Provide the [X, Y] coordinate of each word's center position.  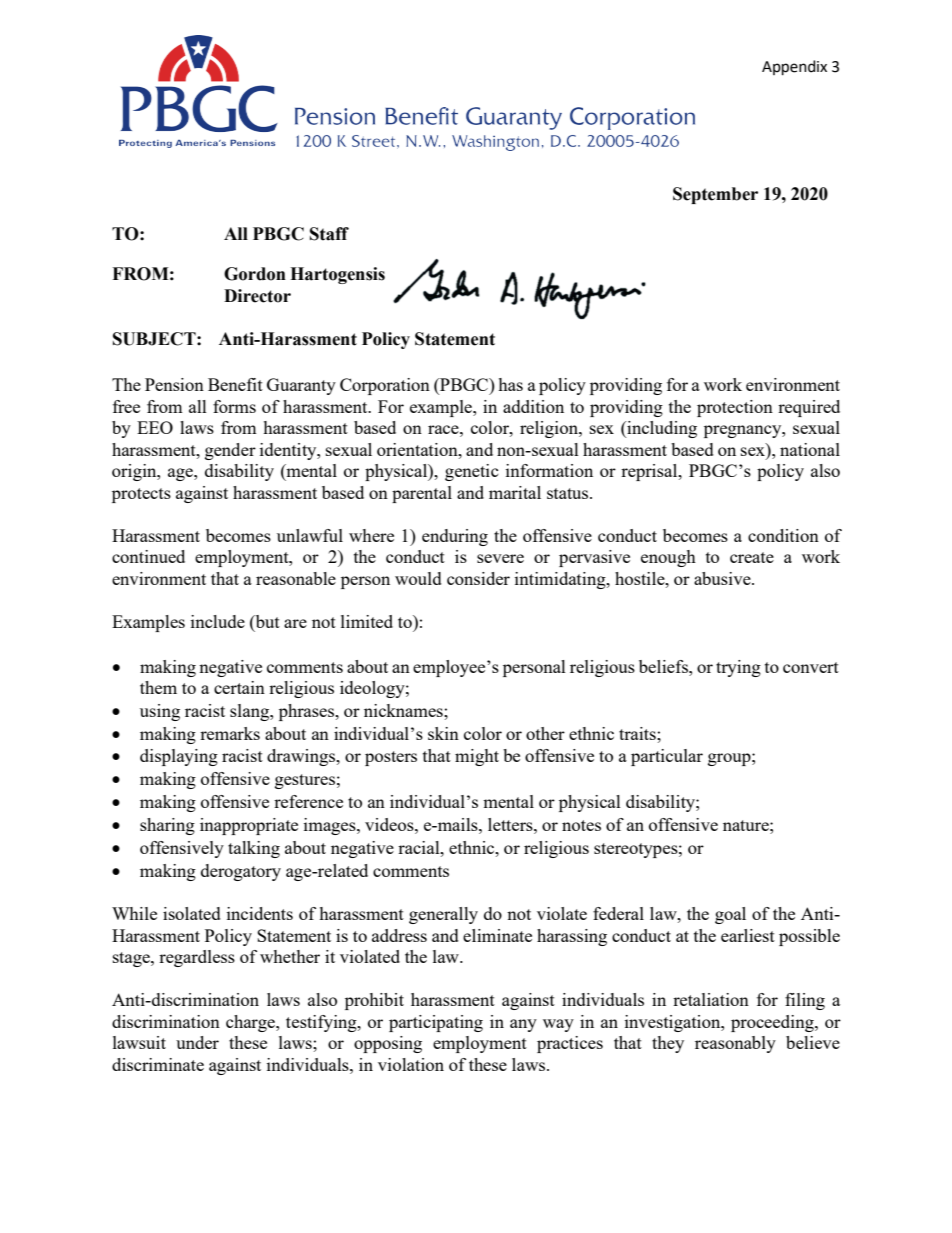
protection [735, 408]
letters [511, 824]
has [510, 384]
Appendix [794, 68]
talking [254, 849]
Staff [329, 234]
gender [230, 451]
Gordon [255, 274]
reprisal [650, 472]
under [197, 1042]
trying [738, 668]
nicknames [404, 710]
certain [239, 687]
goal [730, 915]
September [715, 195]
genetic [472, 472]
